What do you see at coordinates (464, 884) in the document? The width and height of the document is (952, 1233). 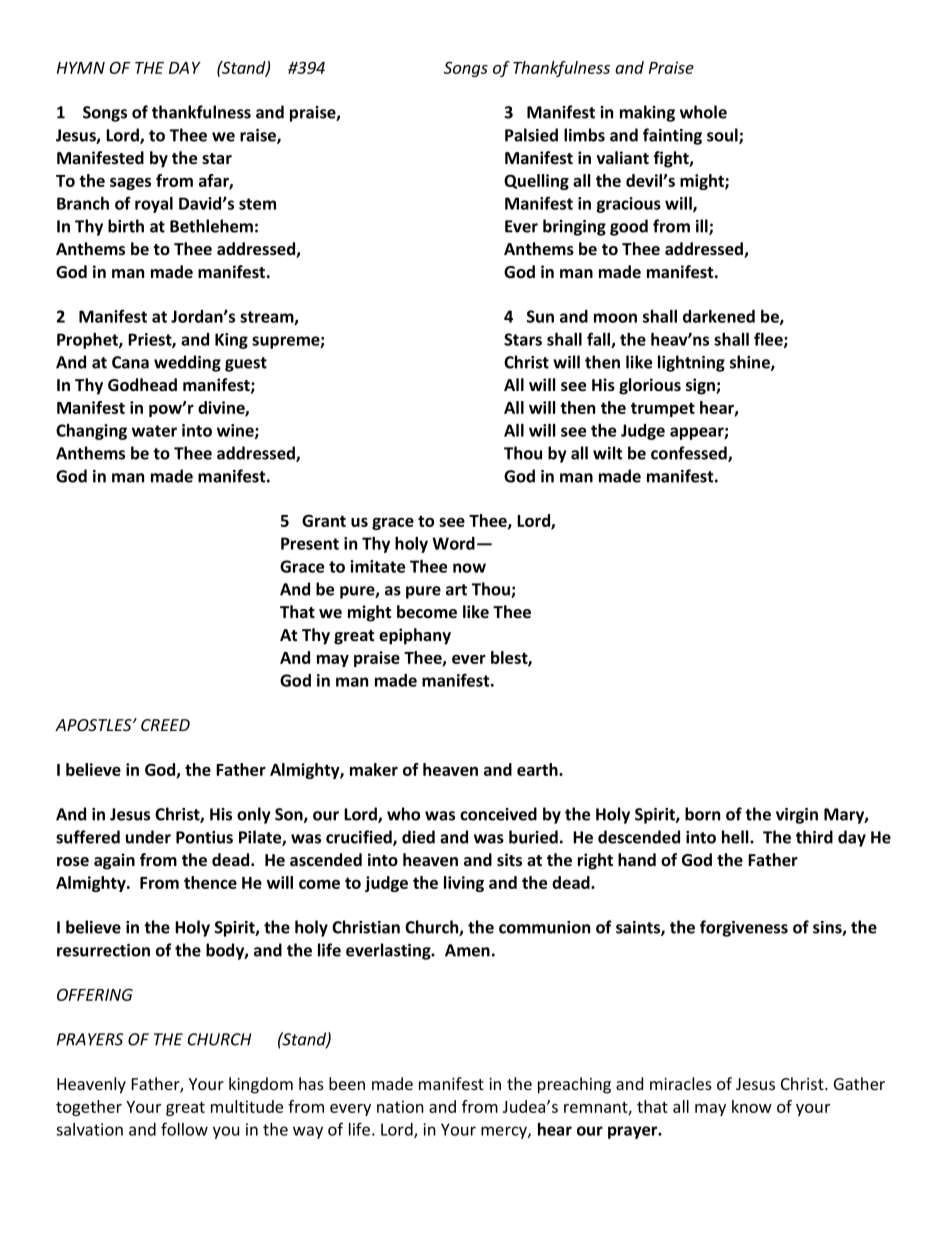 I see `living` at bounding box center [464, 884].
